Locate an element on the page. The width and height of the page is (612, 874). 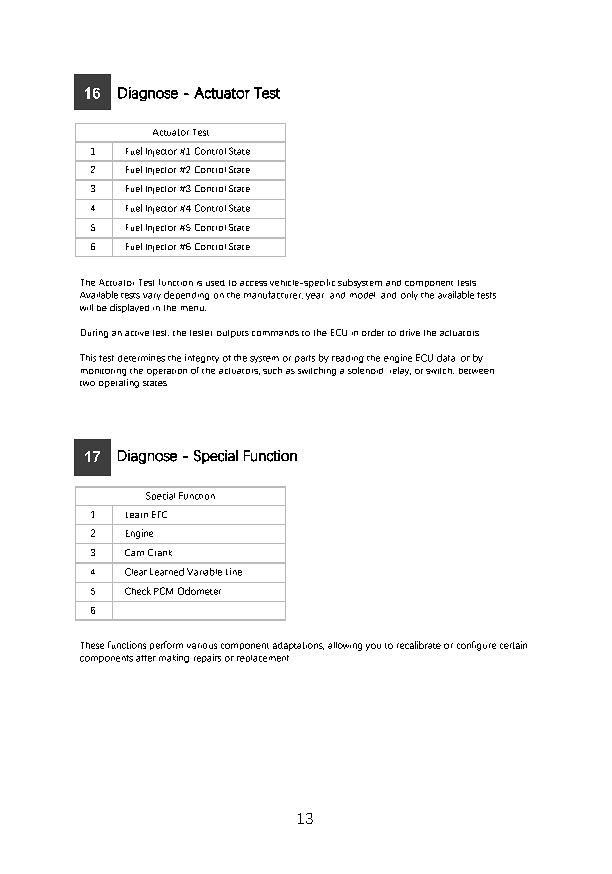
between is located at coordinates (476, 371).
